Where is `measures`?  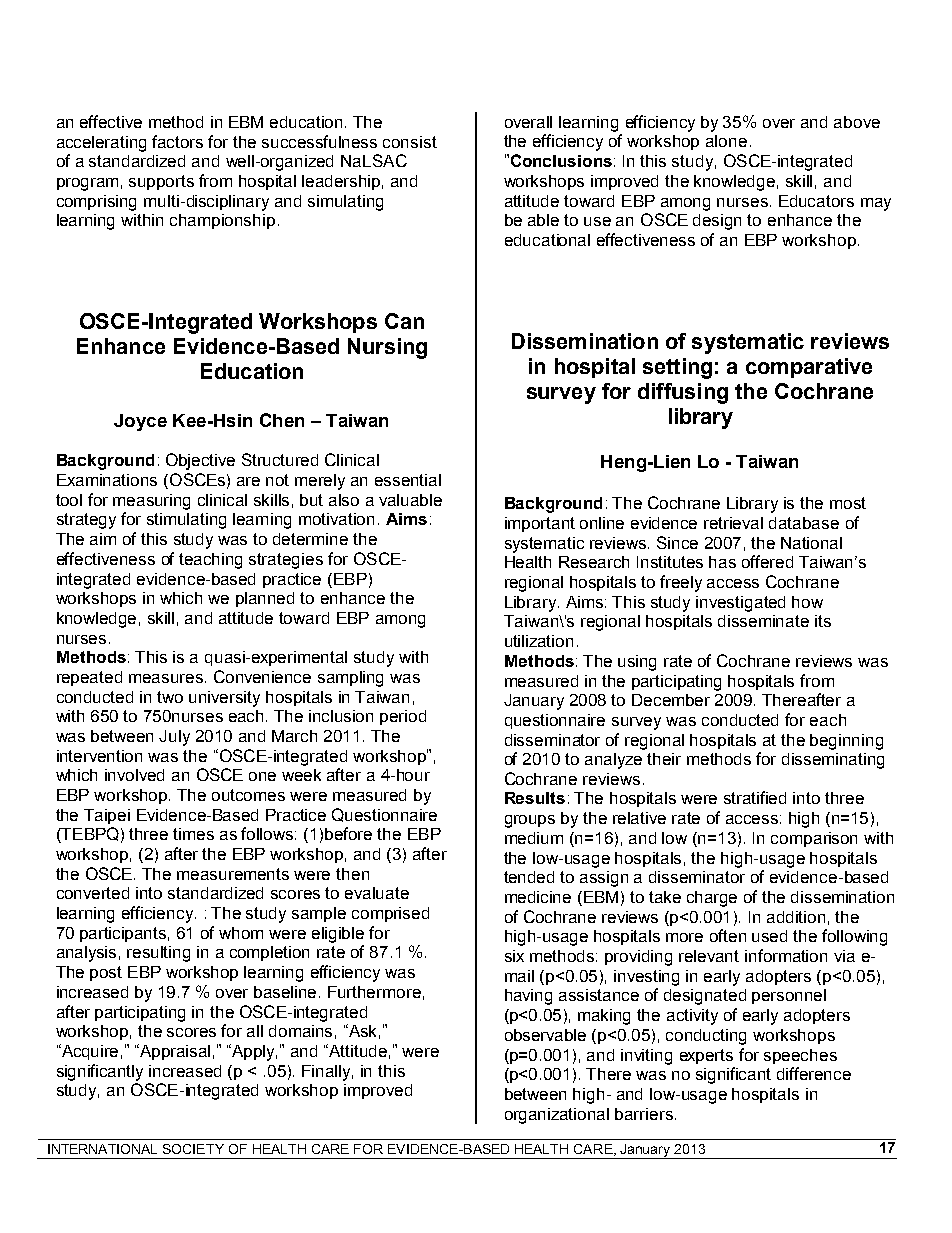
measures is located at coordinates (166, 678).
